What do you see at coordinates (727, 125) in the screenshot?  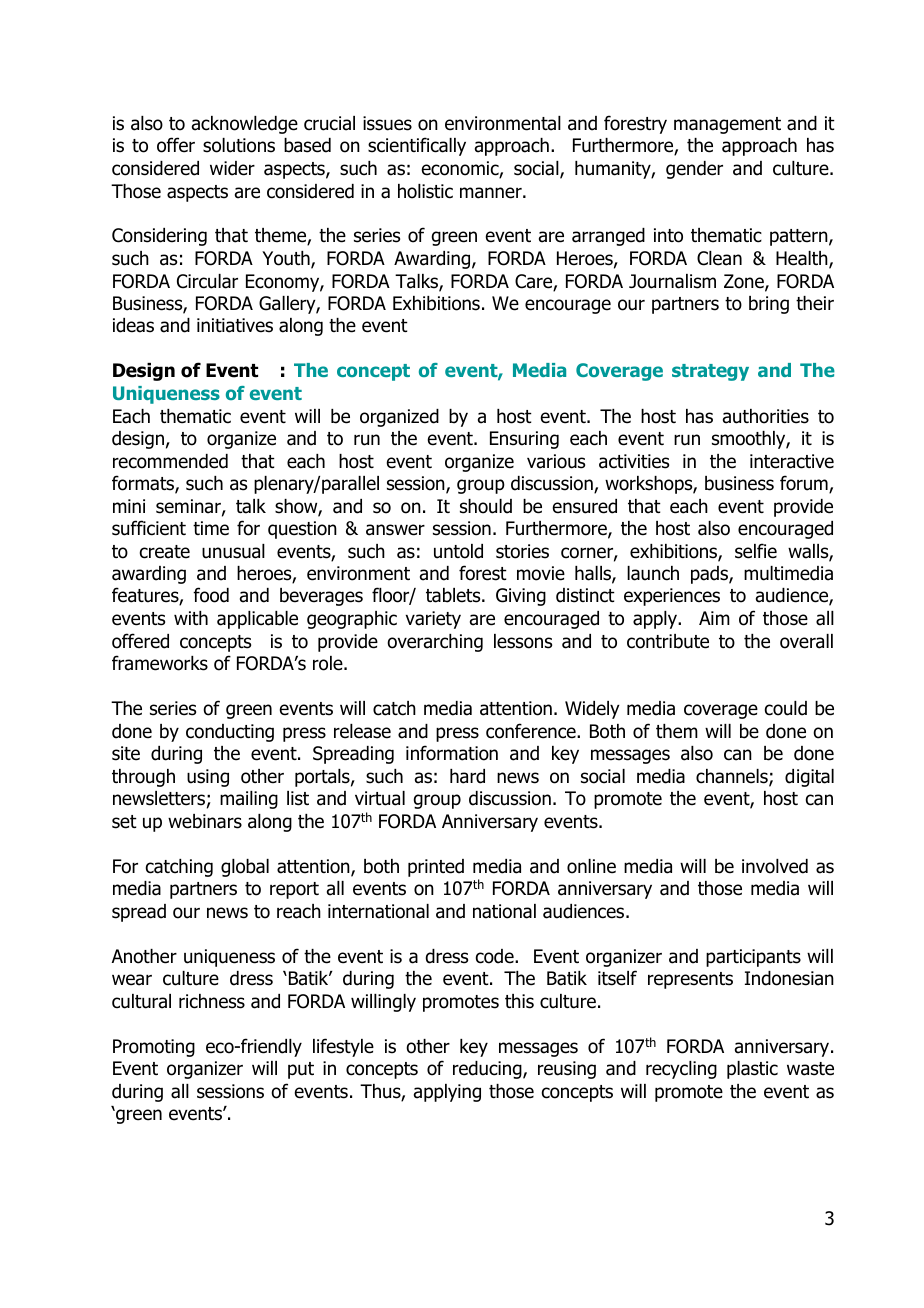 I see `management` at bounding box center [727, 125].
